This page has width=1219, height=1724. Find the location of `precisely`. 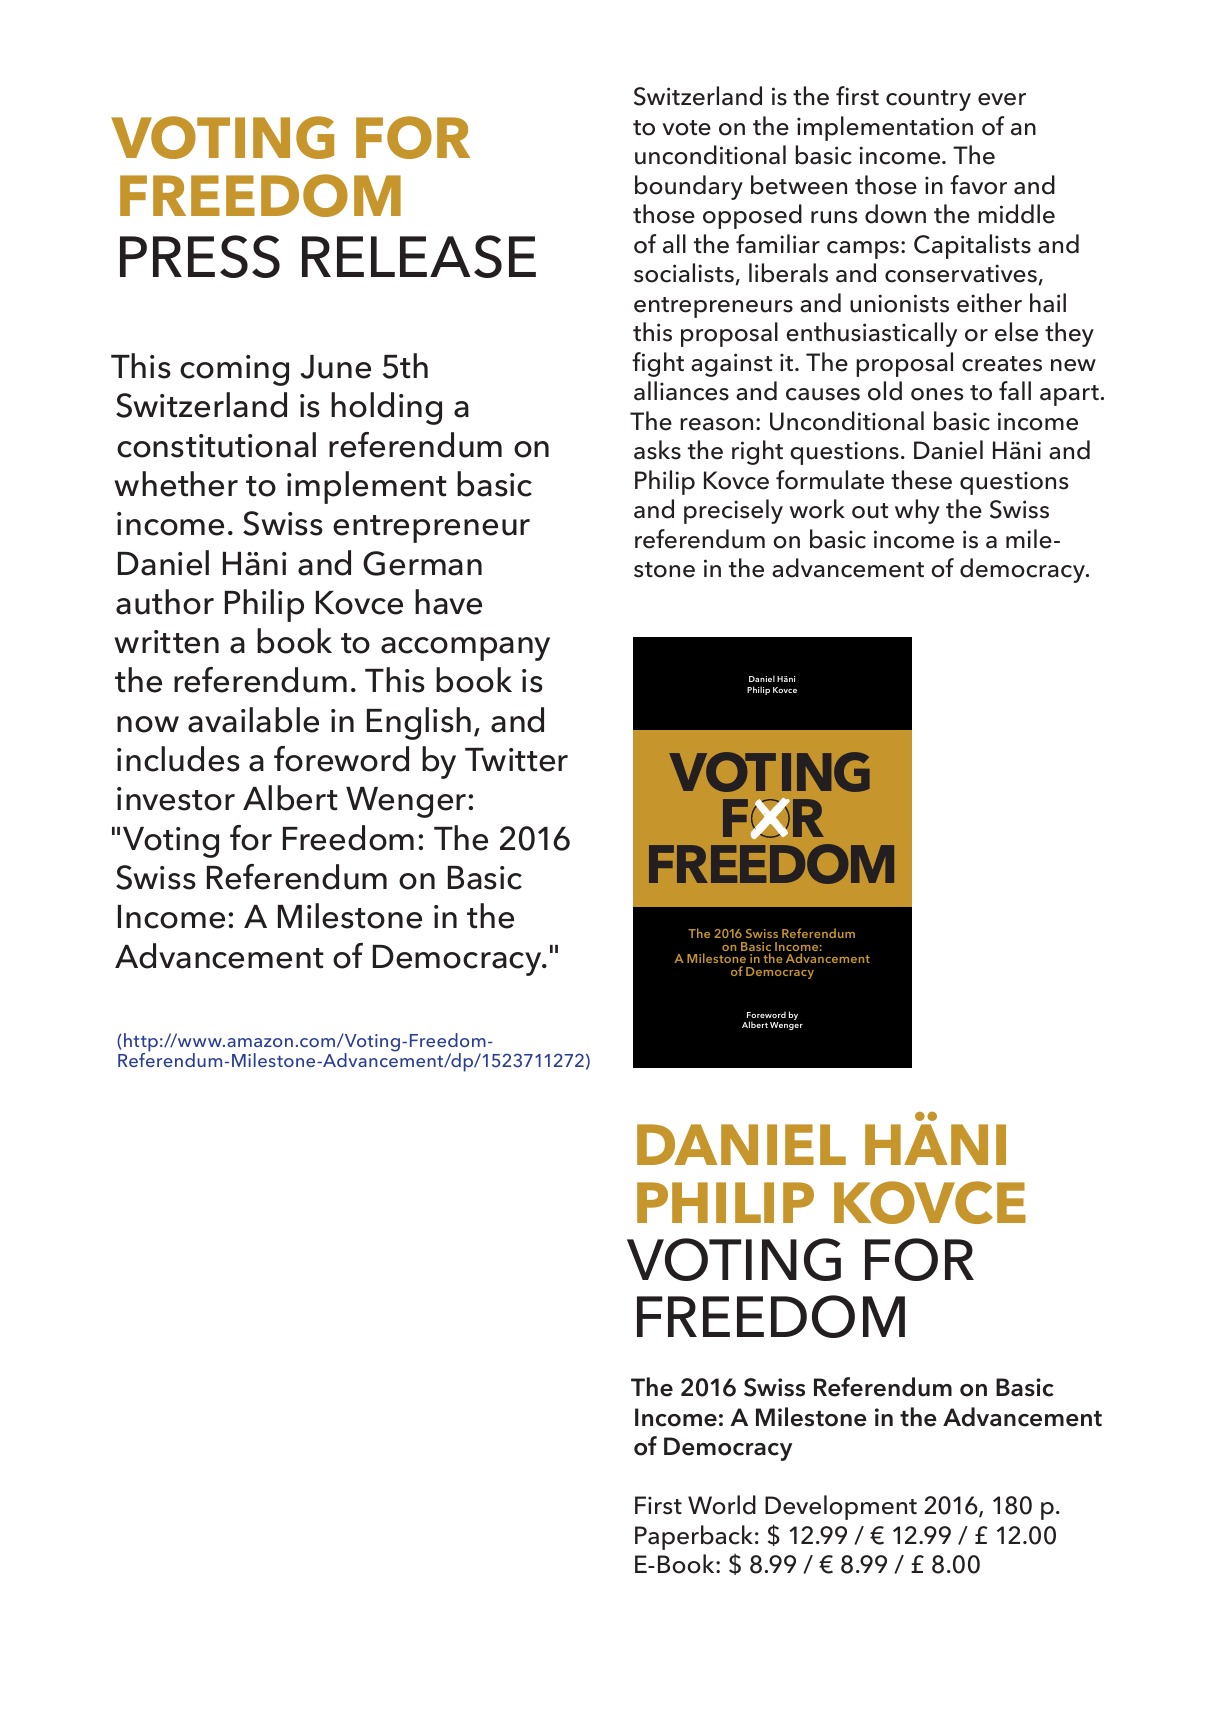

precisely is located at coordinates (733, 511).
